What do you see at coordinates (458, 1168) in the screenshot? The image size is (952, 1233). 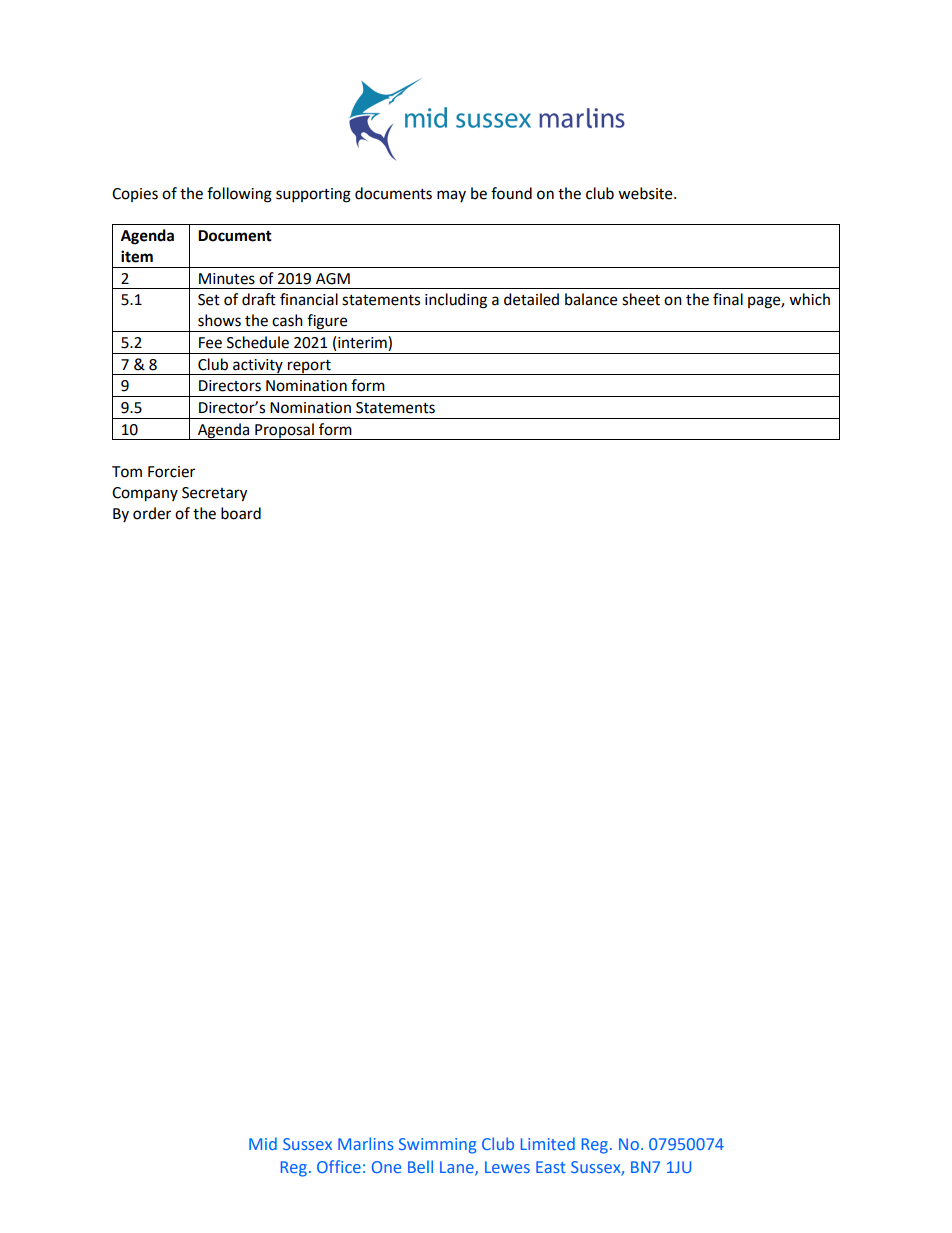 I see `Lane` at bounding box center [458, 1168].
